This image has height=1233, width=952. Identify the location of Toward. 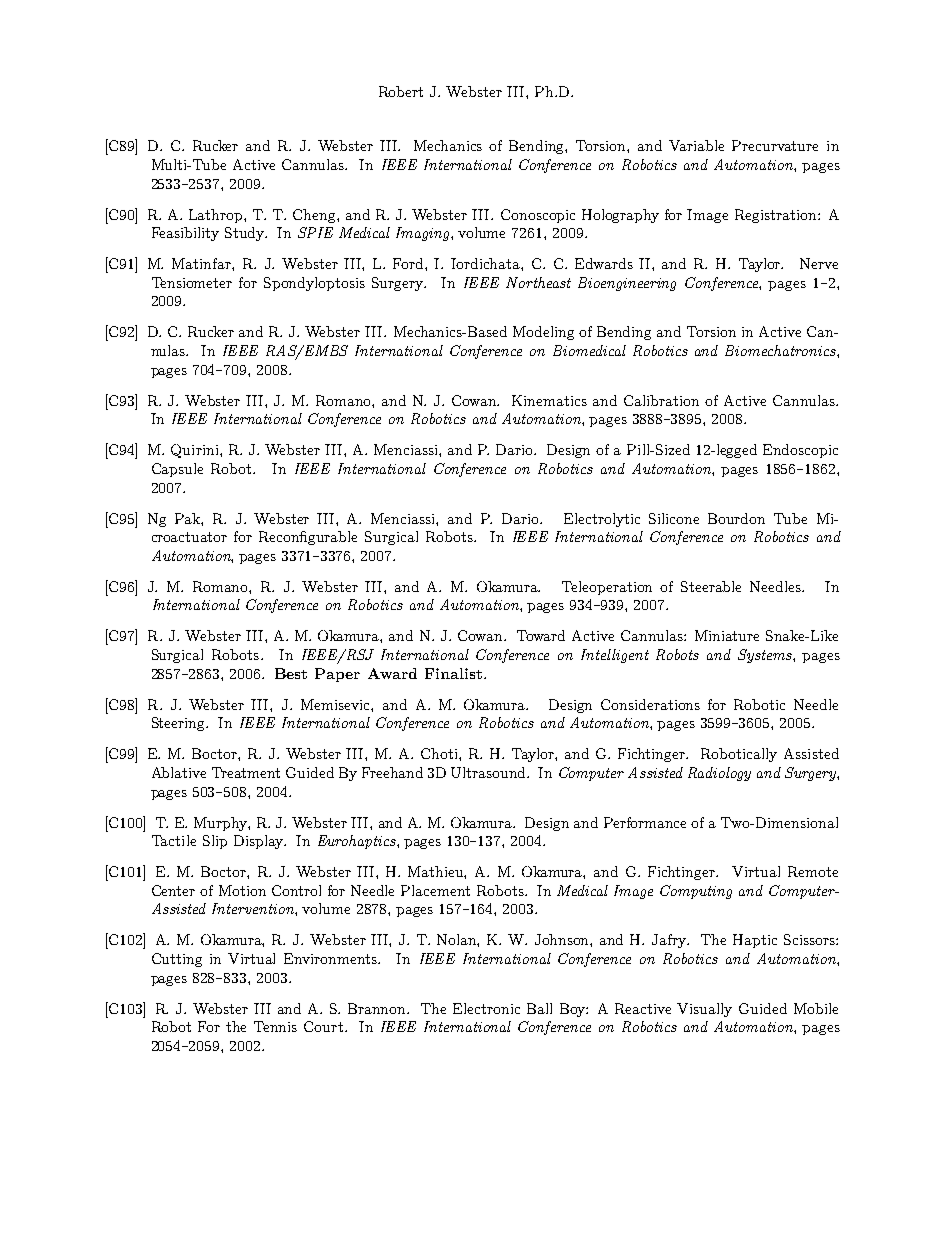
(541, 635).
